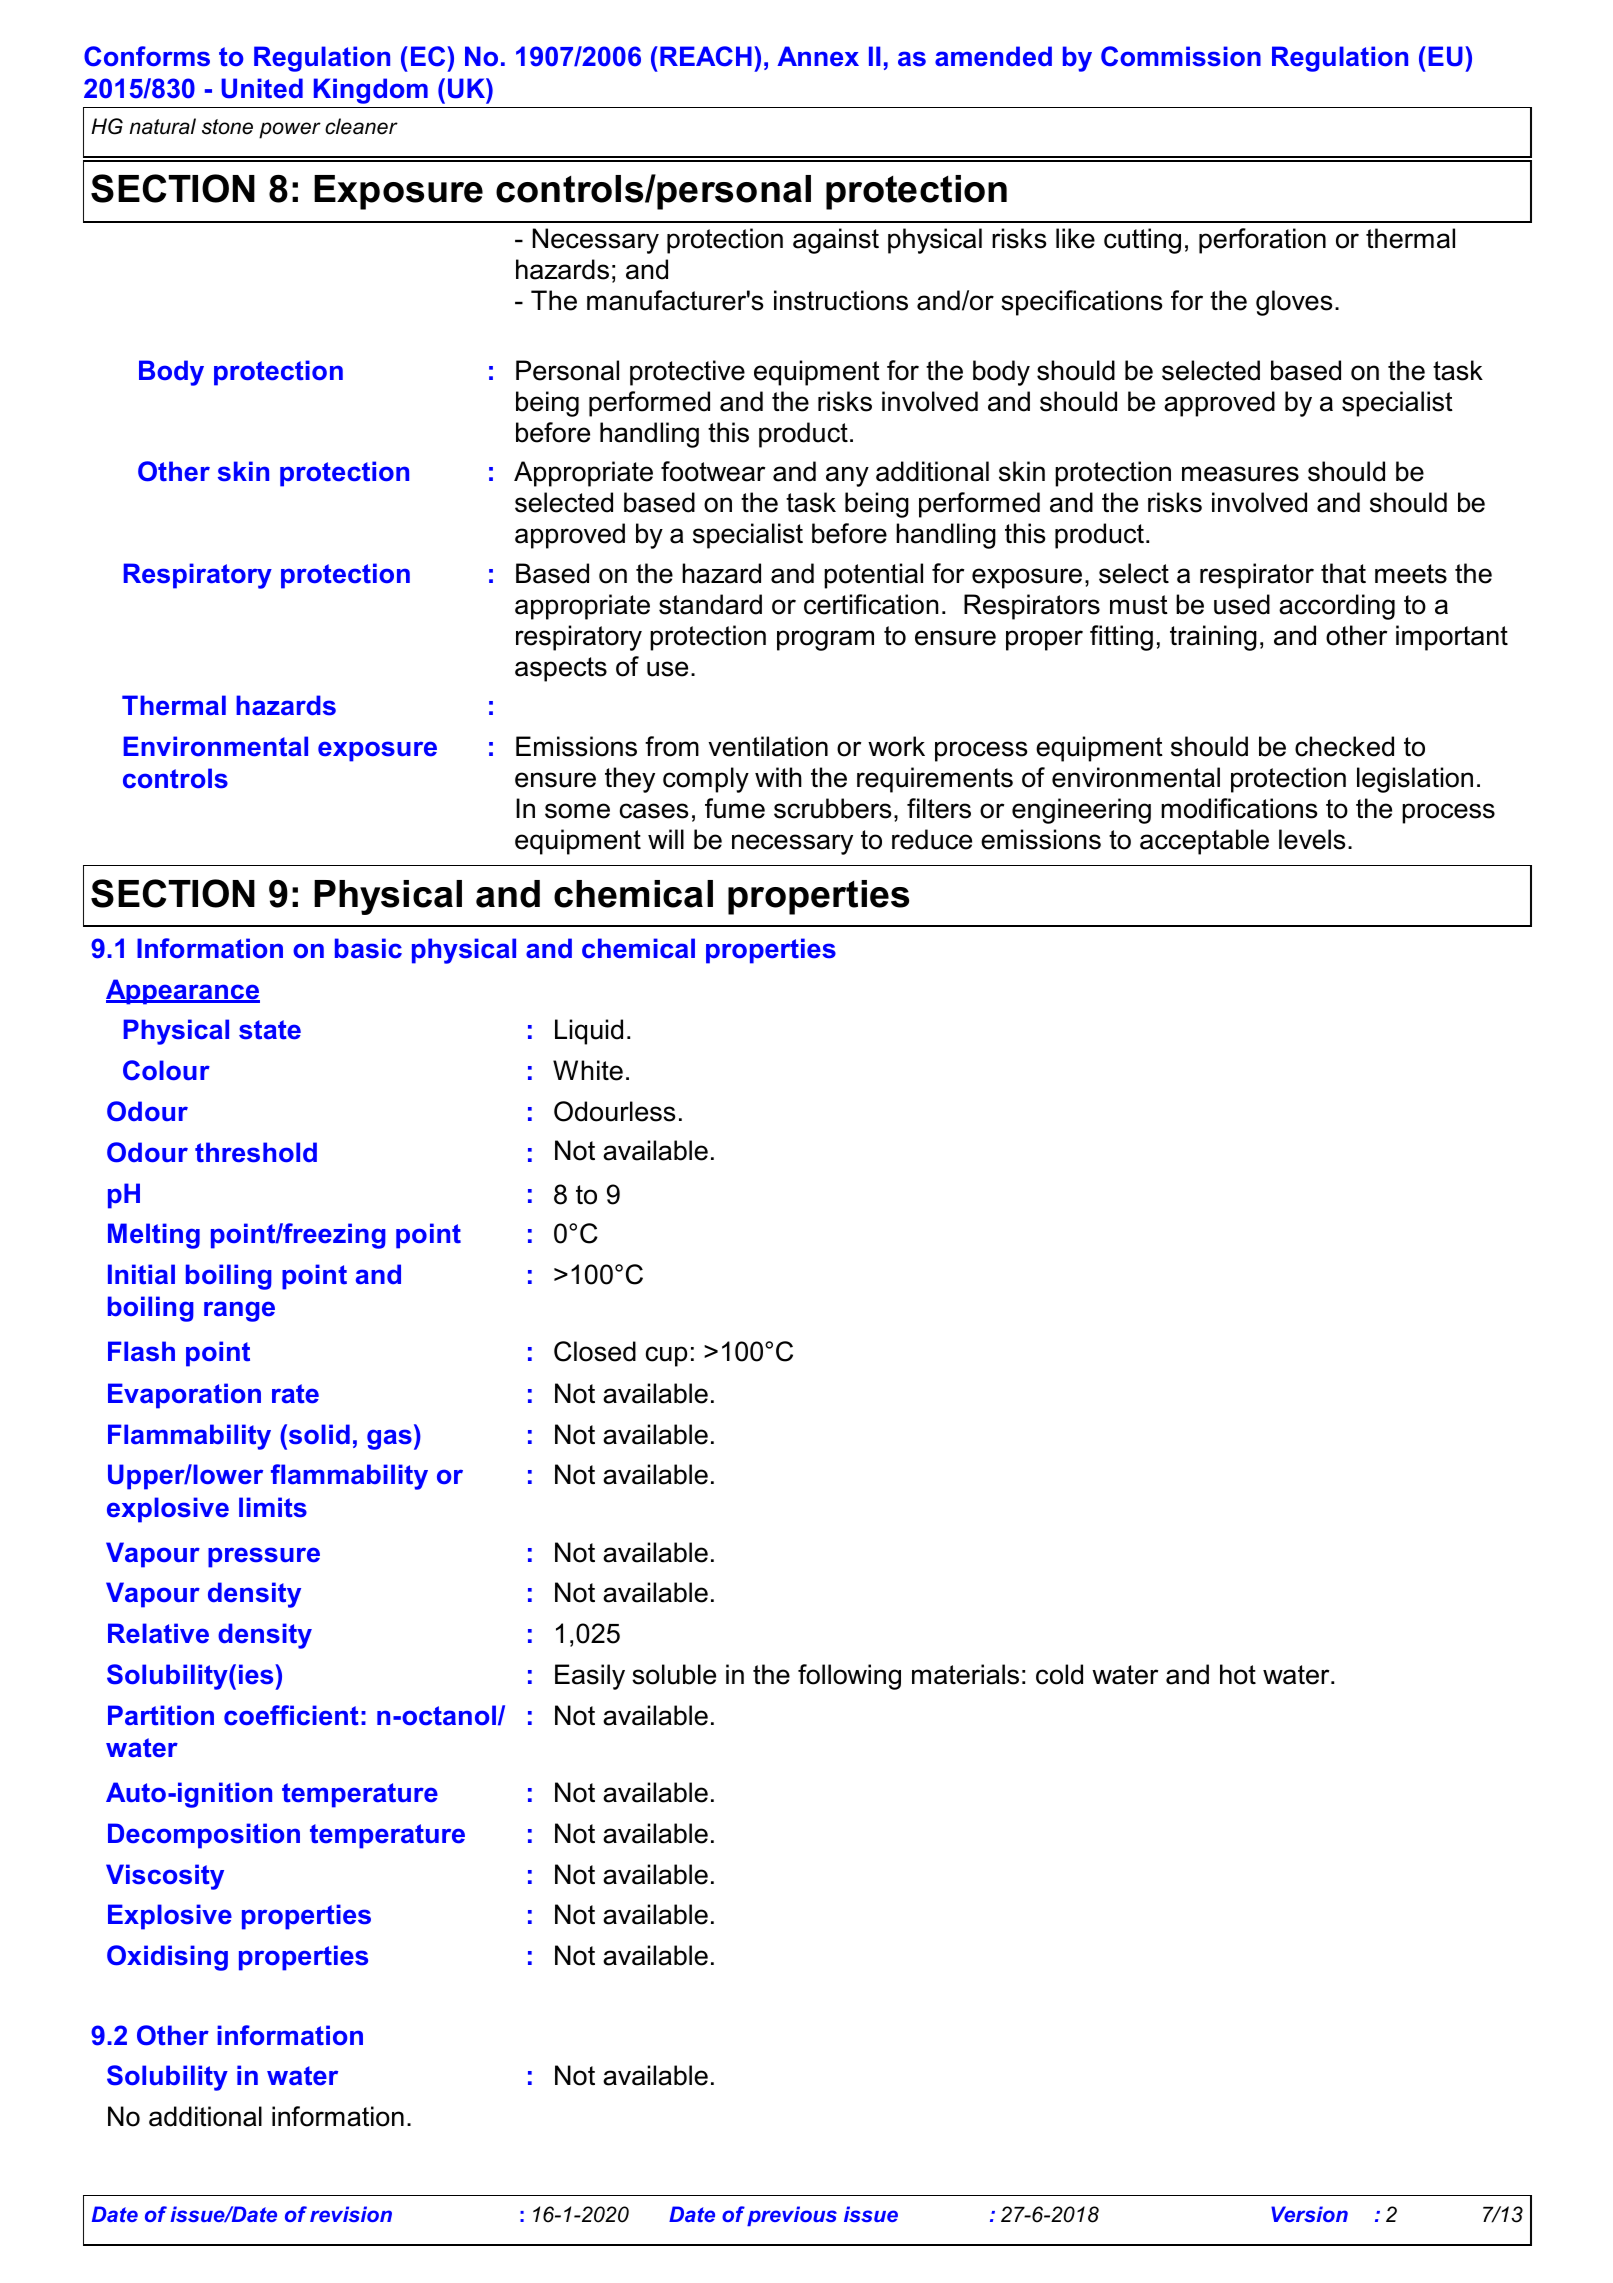 Image resolution: width=1613 pixels, height=2283 pixels. I want to click on Version, so click(1309, 2214).
